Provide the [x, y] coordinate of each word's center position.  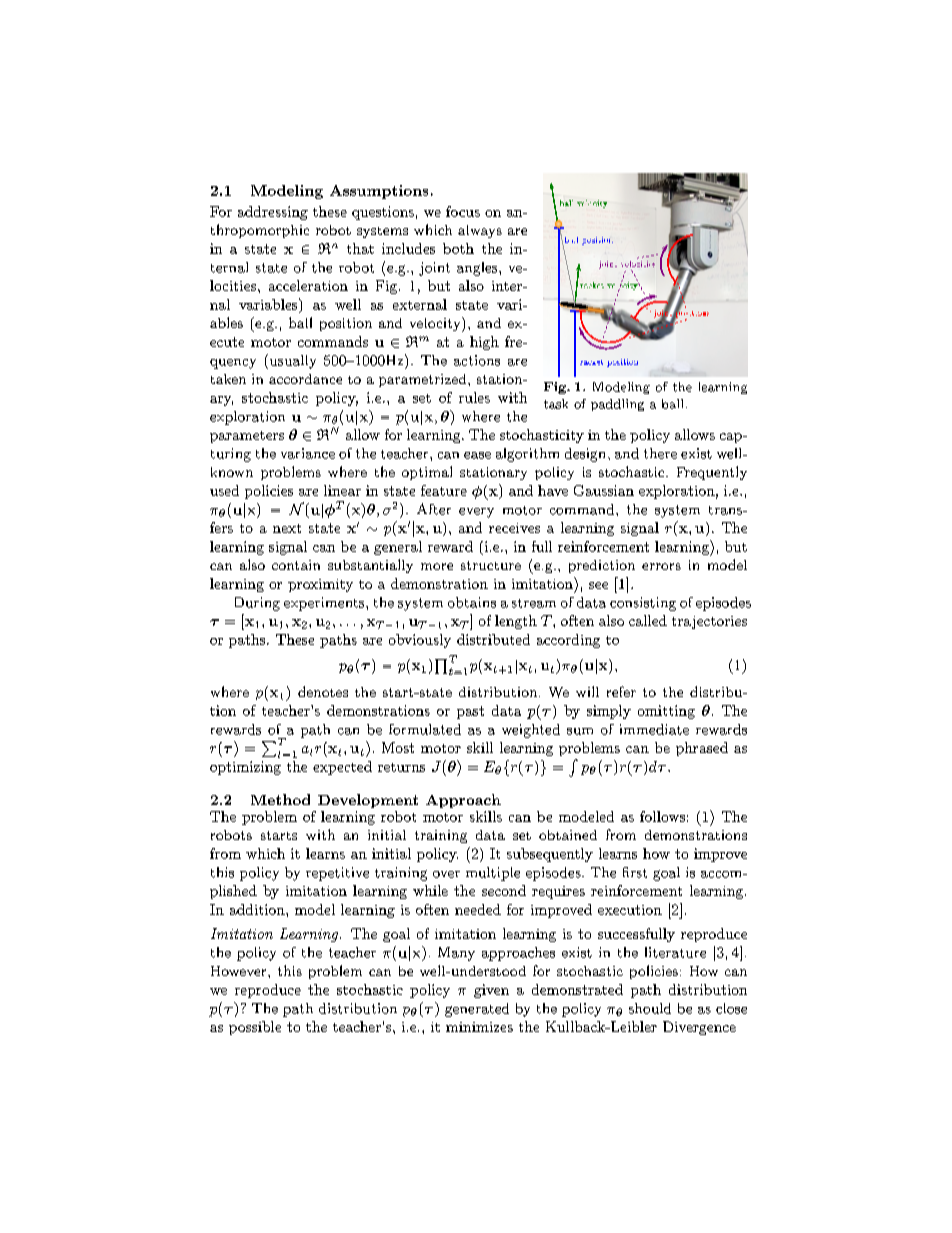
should [650, 1008]
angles [478, 269]
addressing [273, 213]
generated [477, 1010]
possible [255, 1028]
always [480, 231]
